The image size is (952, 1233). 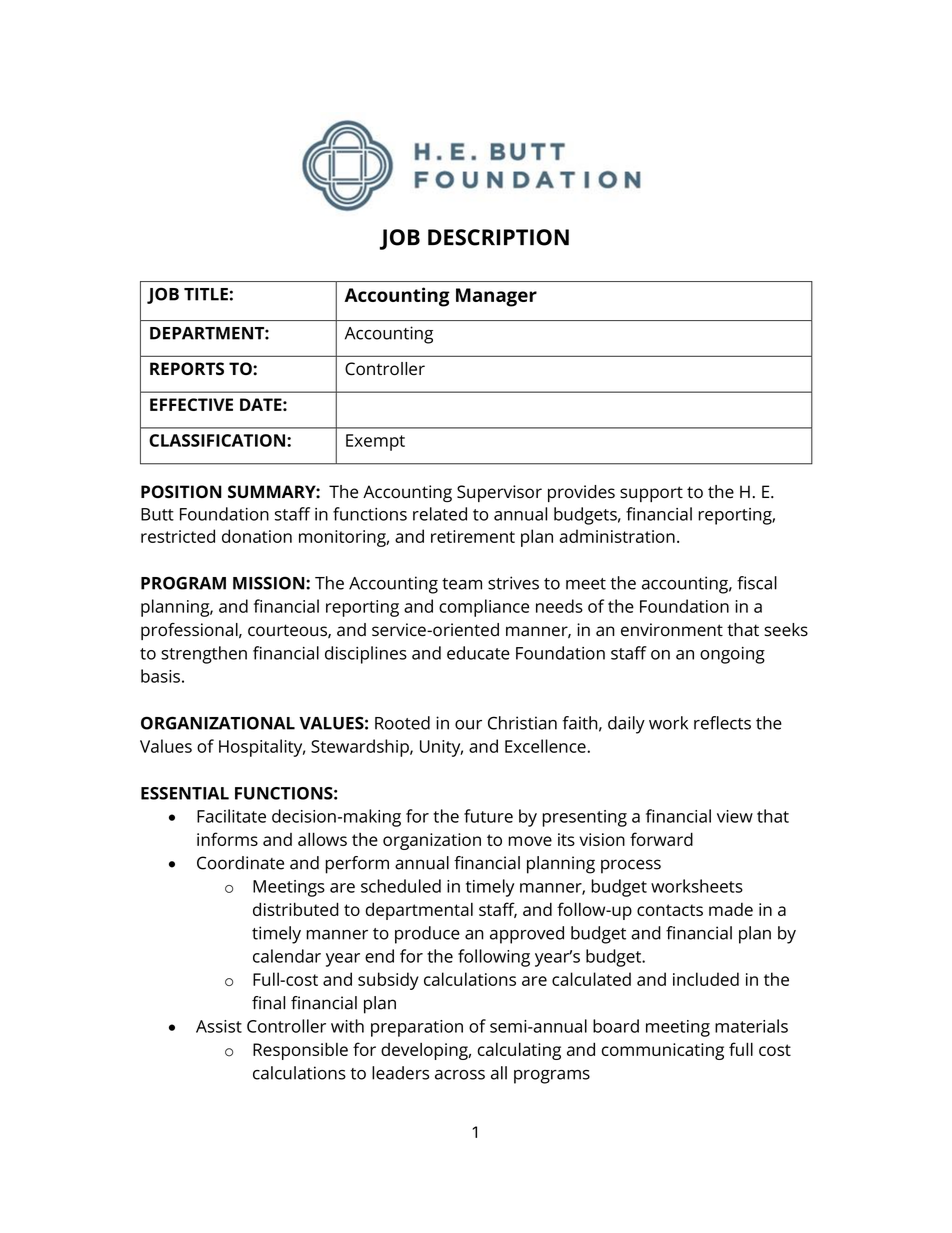 What do you see at coordinates (206, 294) in the image?
I see `TITLE` at bounding box center [206, 294].
